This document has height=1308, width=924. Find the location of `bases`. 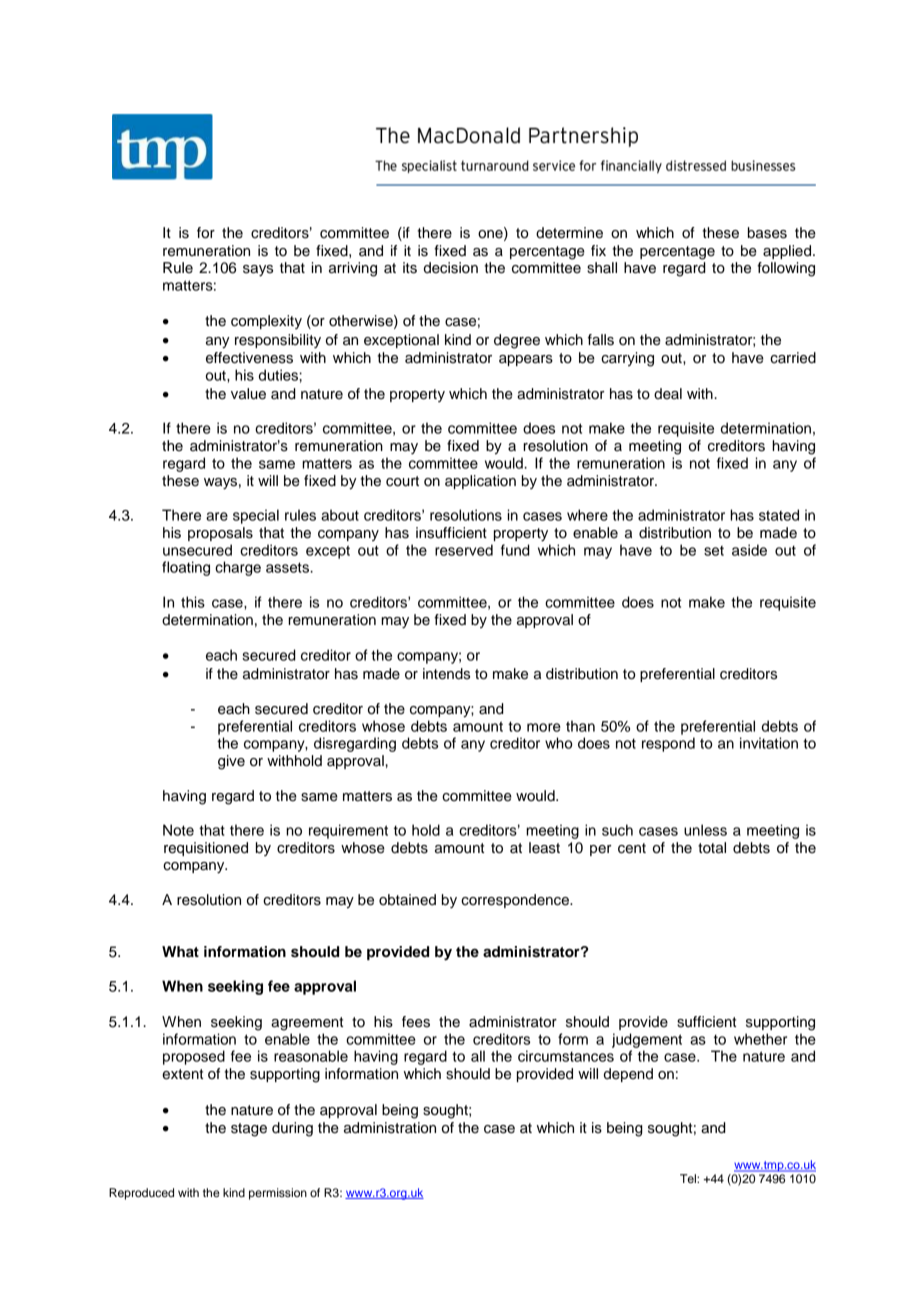

bases is located at coordinates (767, 233).
